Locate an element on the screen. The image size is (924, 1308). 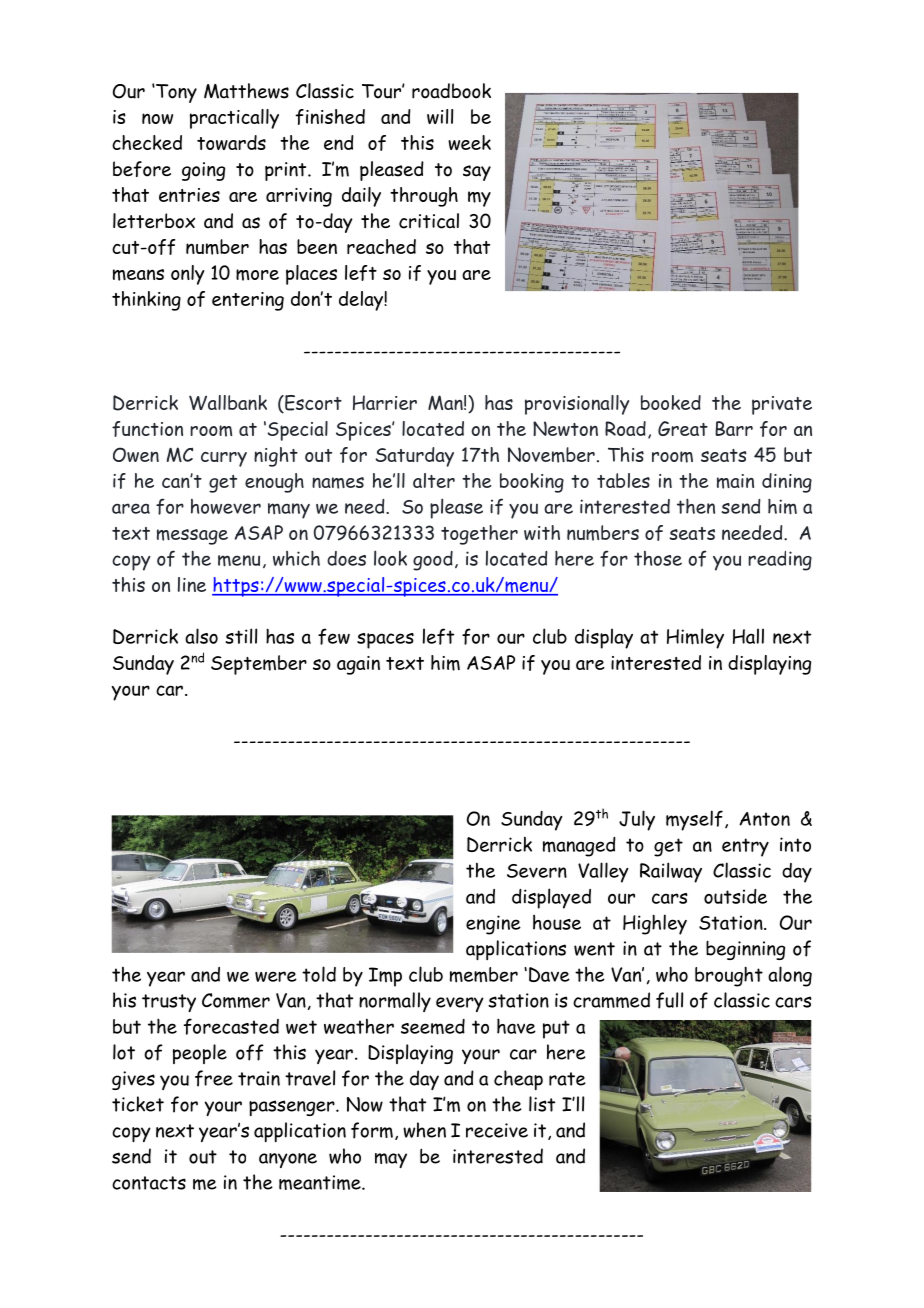
when is located at coordinates (424, 1130).
